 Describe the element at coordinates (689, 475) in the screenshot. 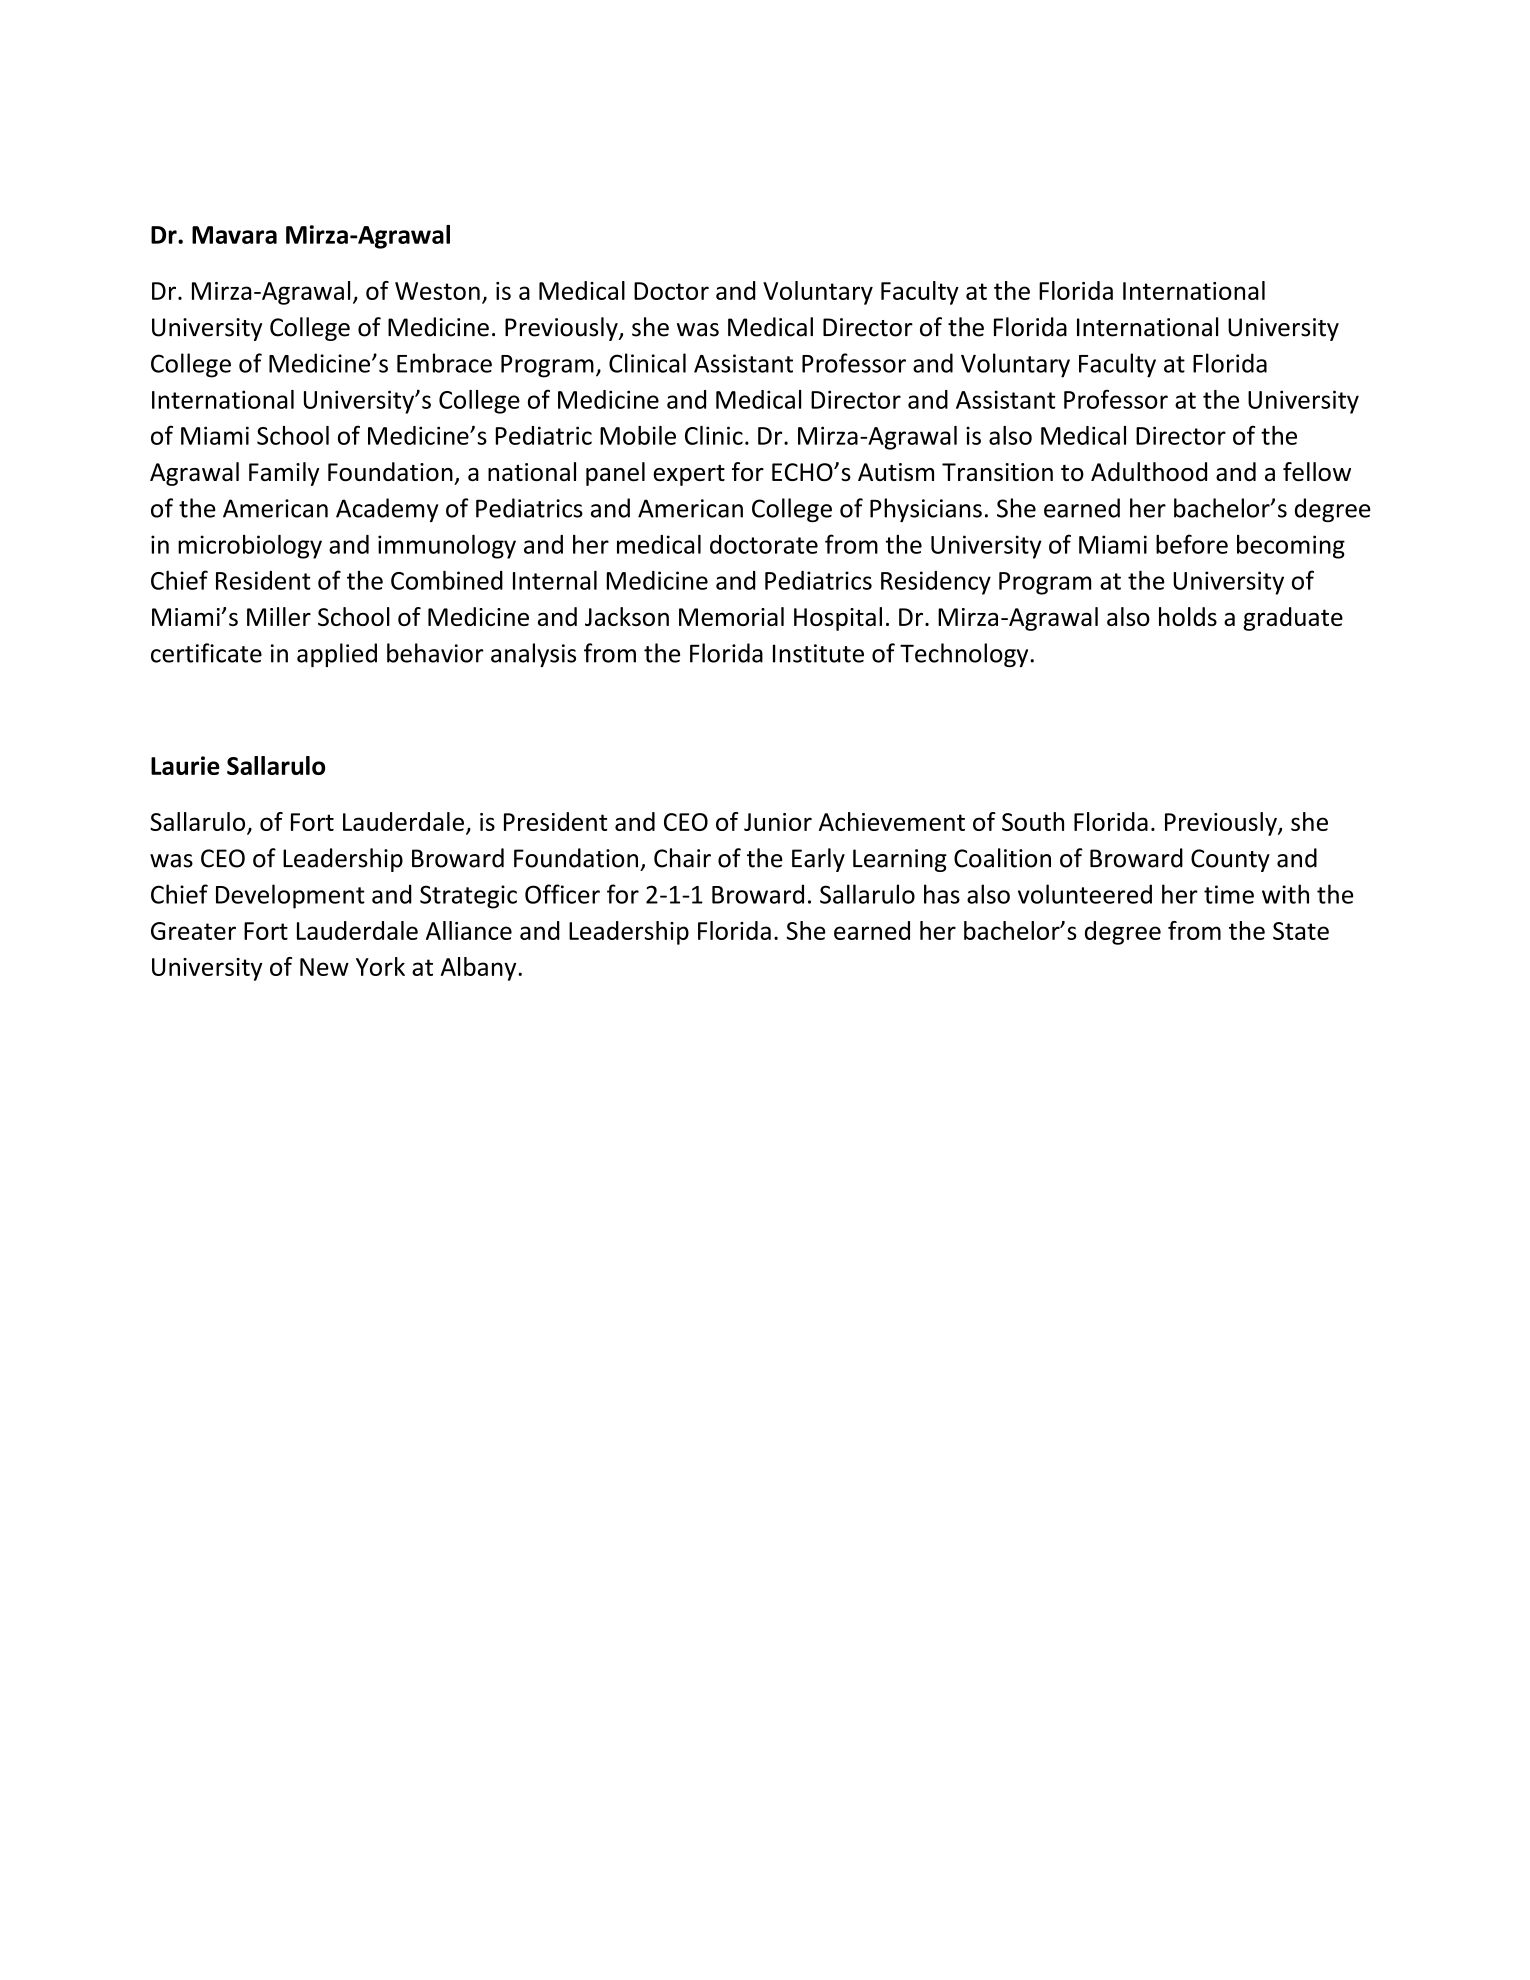

I see `expert` at that location.
